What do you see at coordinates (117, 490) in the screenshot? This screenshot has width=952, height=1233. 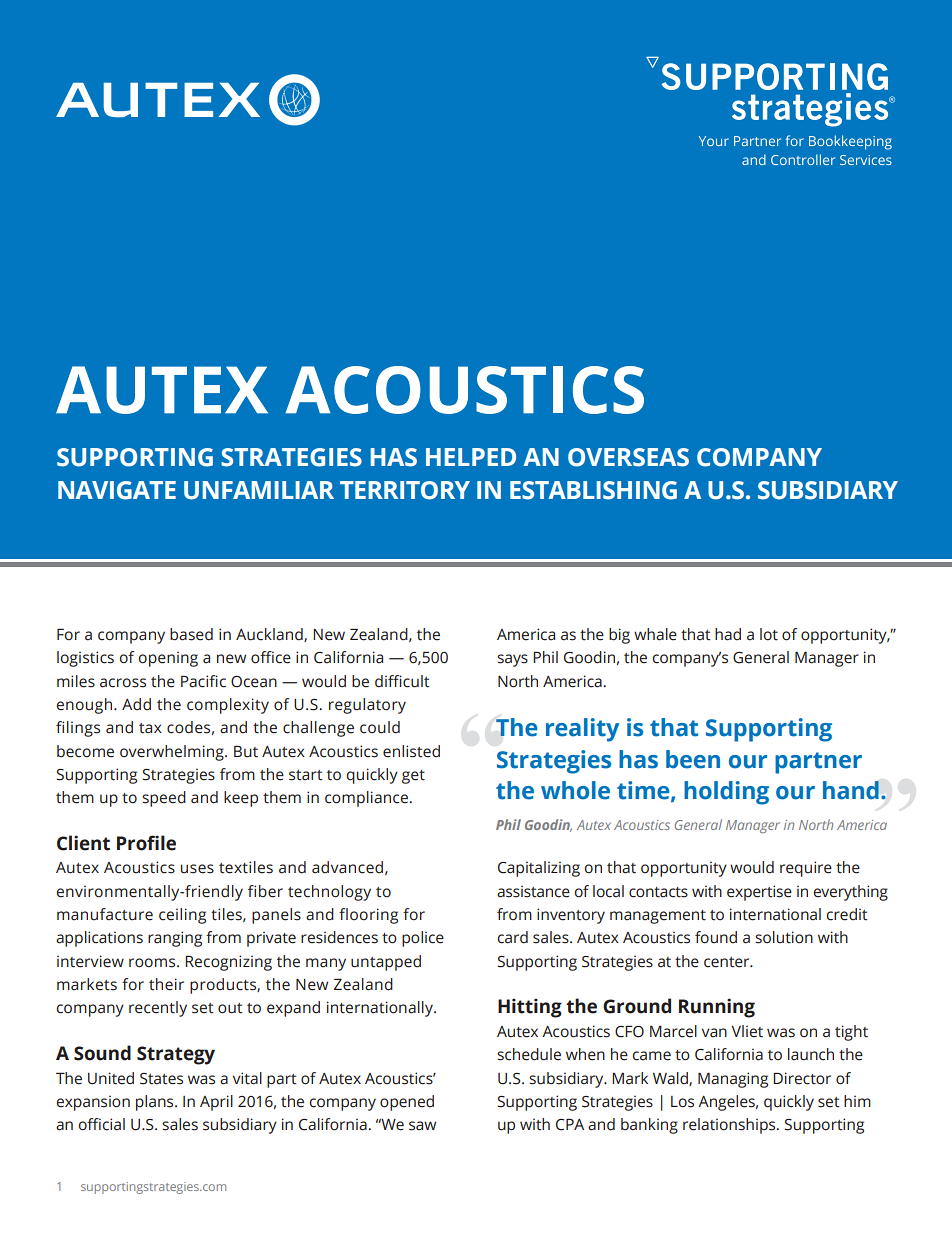 I see `NAVIGATE` at bounding box center [117, 490].
